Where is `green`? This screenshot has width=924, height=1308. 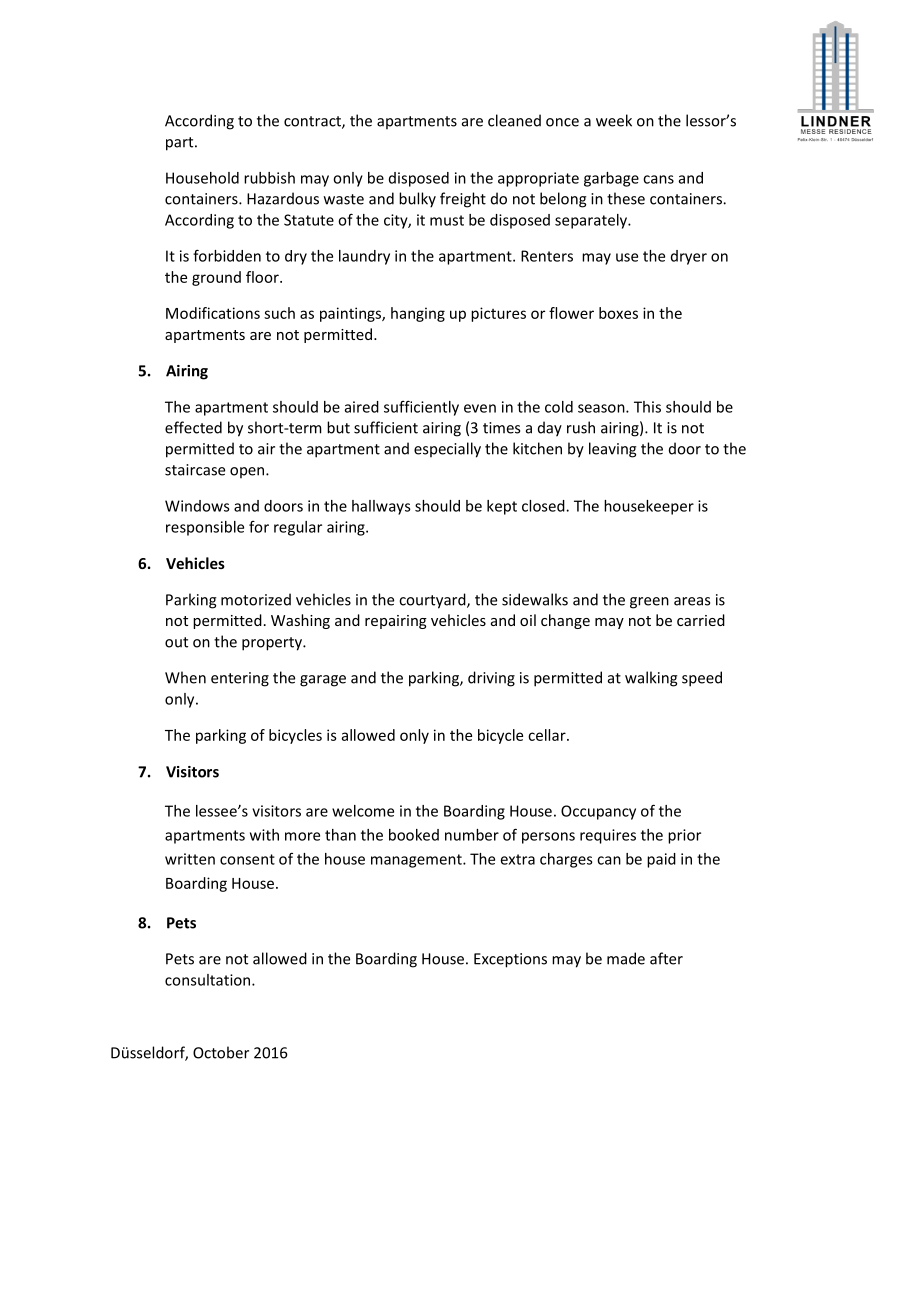
green is located at coordinates (649, 603).
